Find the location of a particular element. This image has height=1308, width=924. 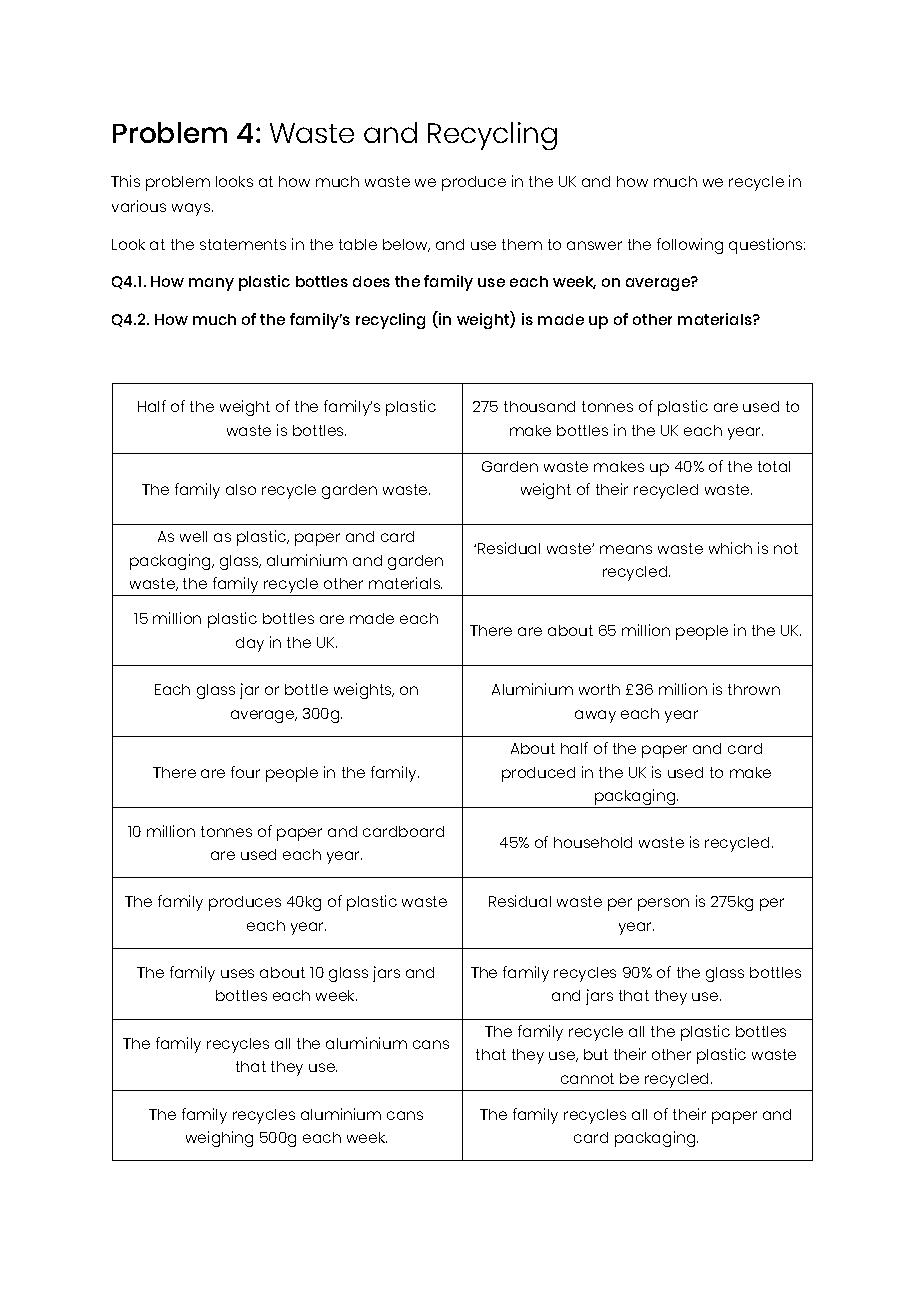

ways is located at coordinates (192, 209).
